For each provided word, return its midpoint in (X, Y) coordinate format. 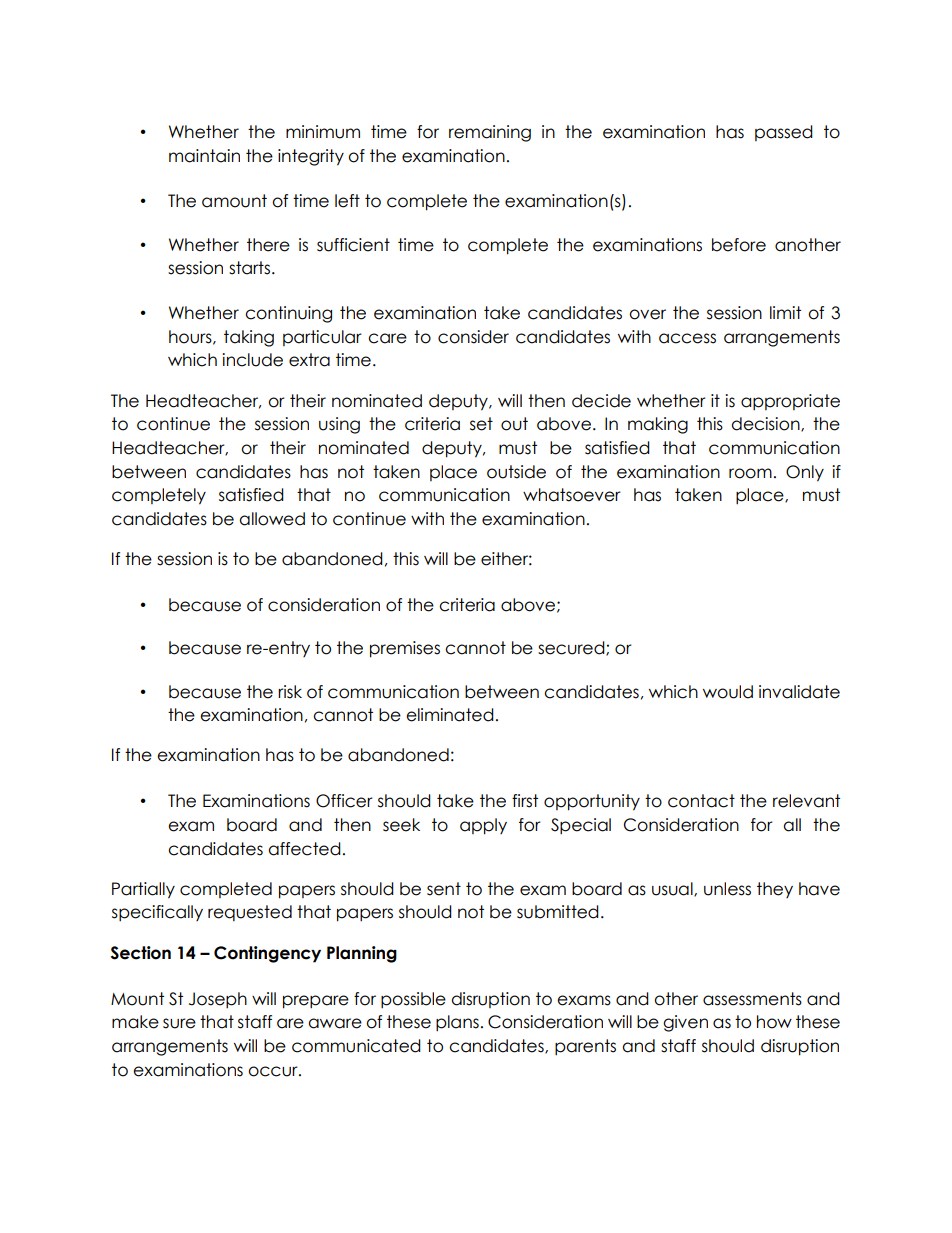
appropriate (790, 402)
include (252, 360)
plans (457, 1023)
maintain (204, 156)
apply (483, 826)
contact (701, 801)
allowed (272, 519)
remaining (490, 133)
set (481, 424)
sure (179, 1023)
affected (304, 849)
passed (784, 133)
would (728, 692)
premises (405, 649)
